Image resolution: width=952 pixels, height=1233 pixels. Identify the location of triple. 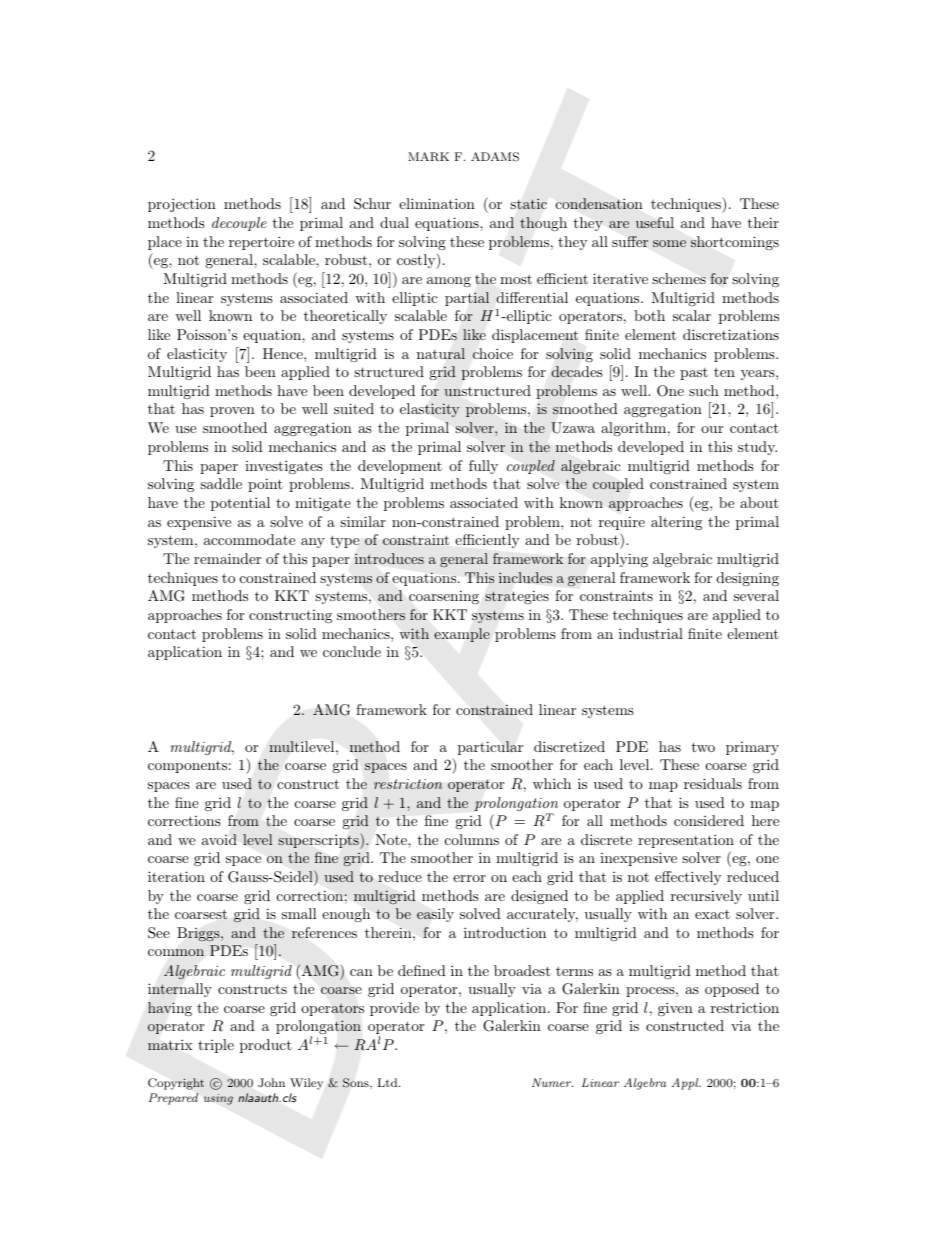
(216, 1046).
